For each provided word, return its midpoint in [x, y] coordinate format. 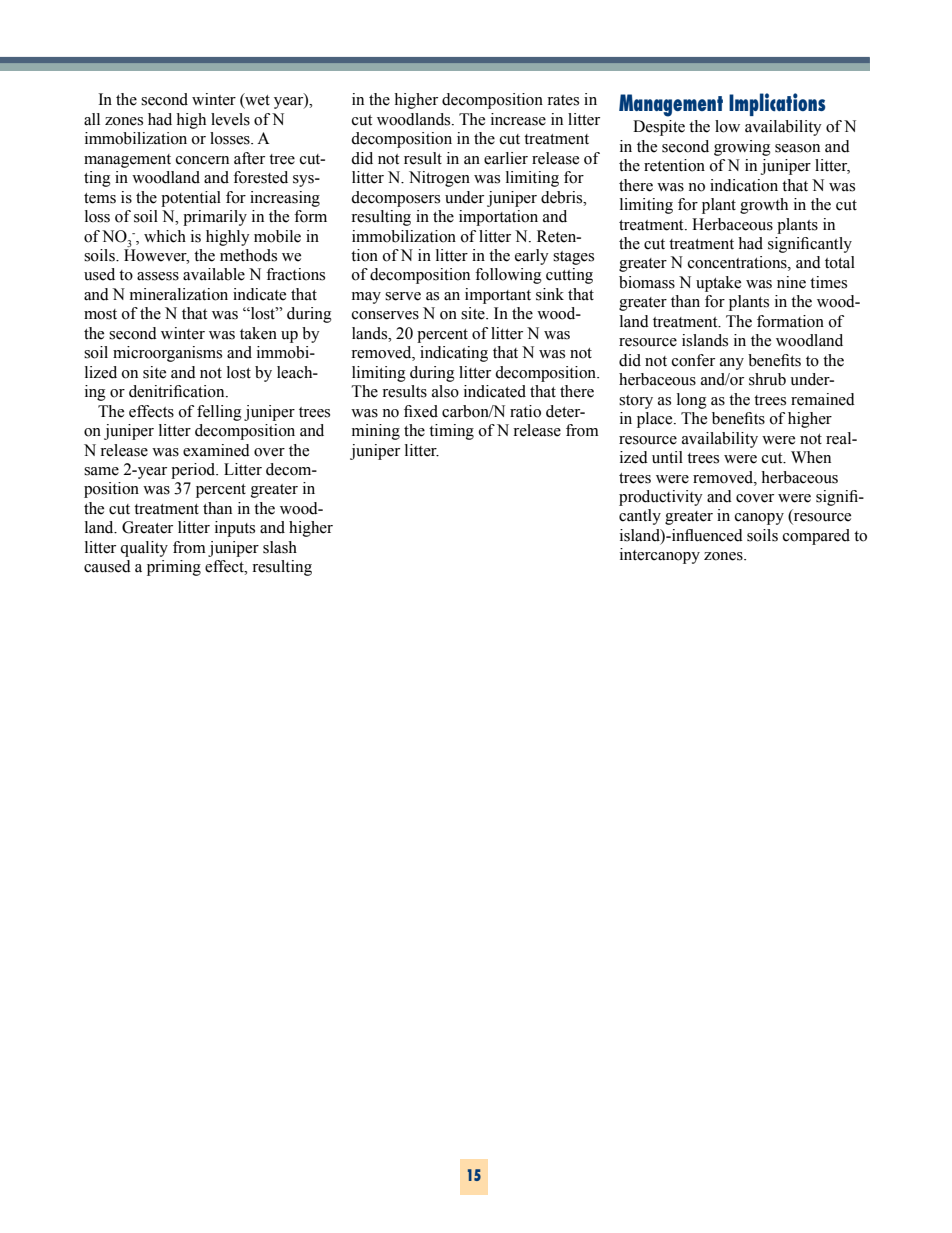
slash [280, 547]
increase [518, 119]
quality [144, 549]
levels [230, 119]
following [508, 276]
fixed [421, 411]
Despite [659, 128]
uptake [718, 284]
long [692, 401]
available [214, 274]
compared [816, 537]
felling [219, 413]
